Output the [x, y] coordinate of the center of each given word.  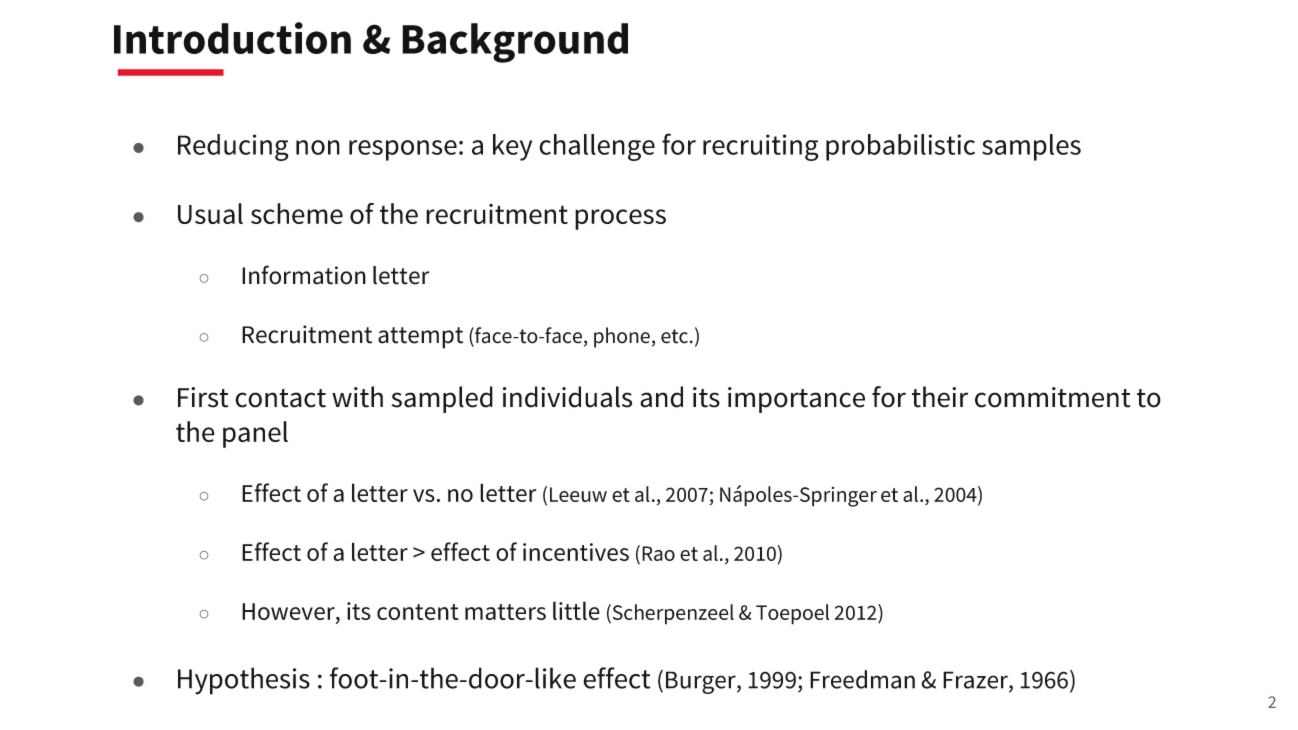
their [940, 397]
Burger [702, 682]
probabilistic [900, 147]
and [661, 397]
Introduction [232, 38]
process [620, 219]
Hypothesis [244, 681]
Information [304, 275]
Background [515, 43]
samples [1031, 147]
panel [255, 434]
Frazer [976, 680]
